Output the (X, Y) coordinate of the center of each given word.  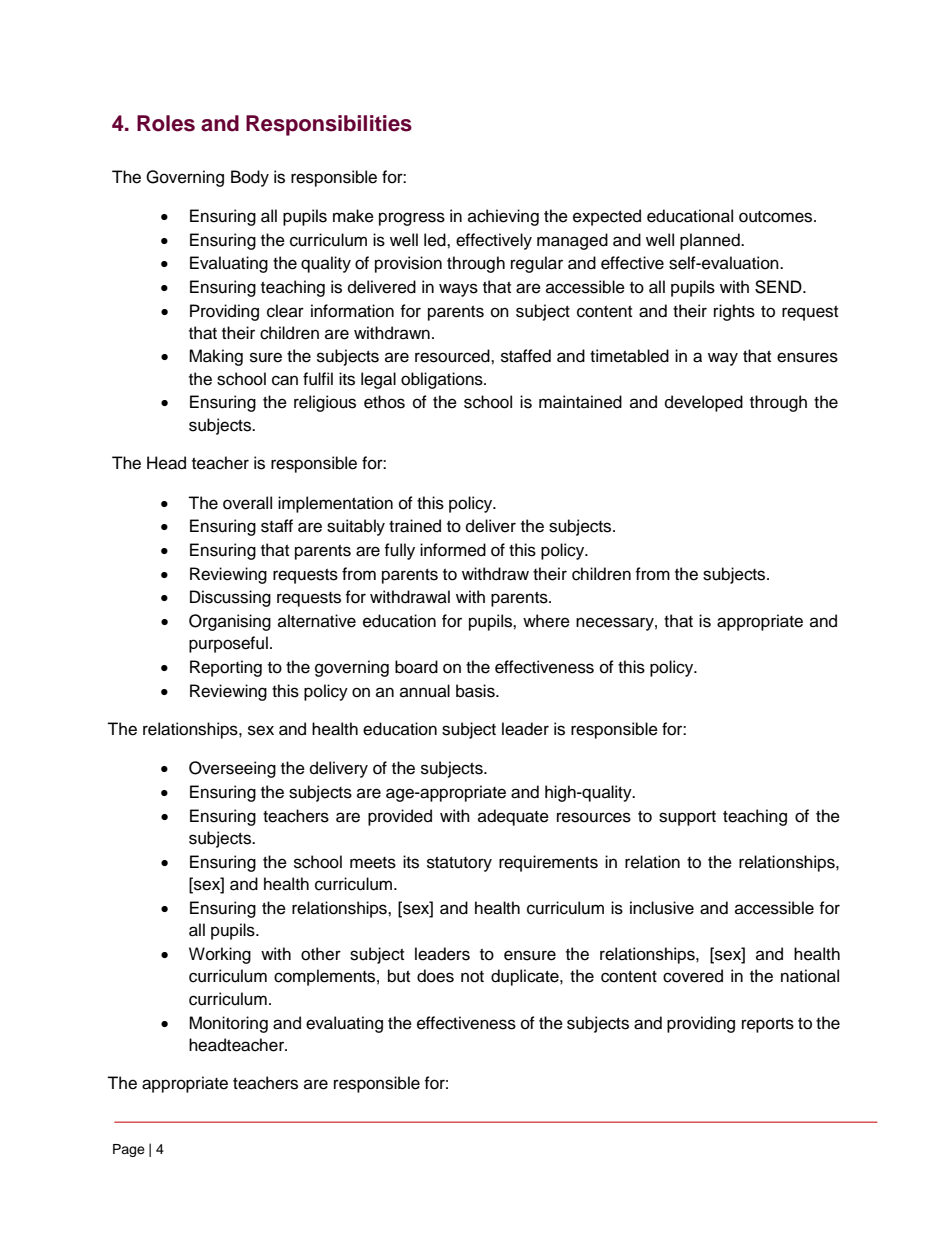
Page (129, 1150)
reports (768, 1025)
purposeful (228, 644)
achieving (503, 217)
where (546, 621)
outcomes (777, 217)
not (472, 977)
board (416, 667)
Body (250, 178)
